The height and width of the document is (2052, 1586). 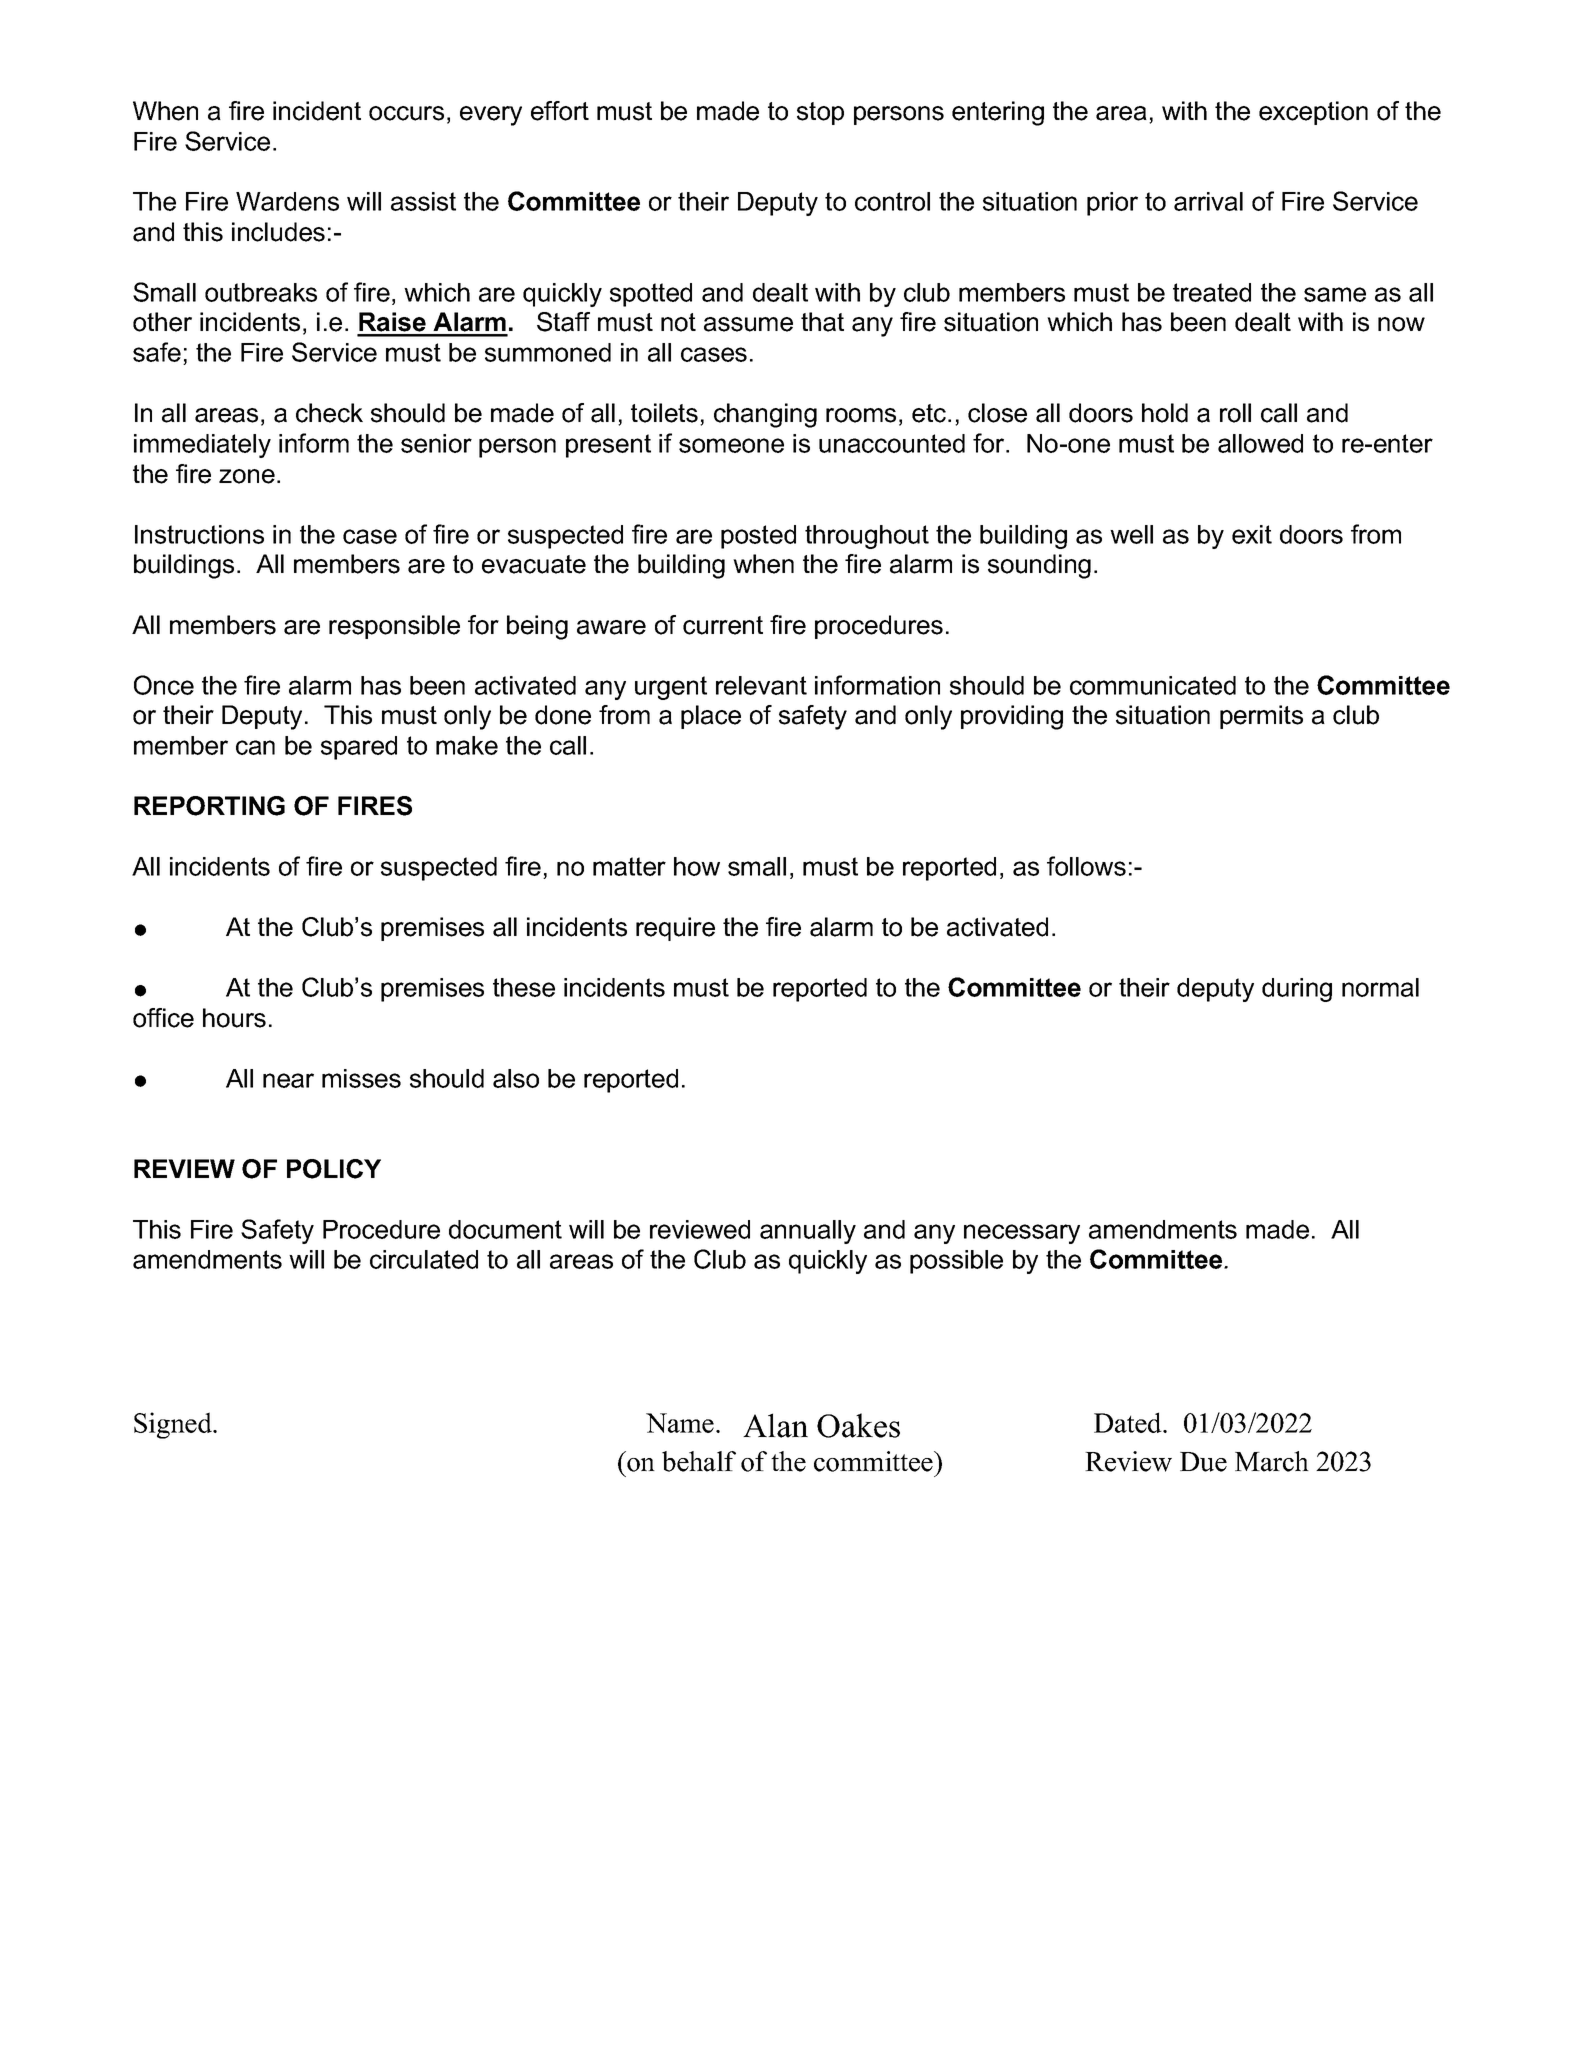 What do you see at coordinates (359, 748) in the document?
I see `spared` at bounding box center [359, 748].
